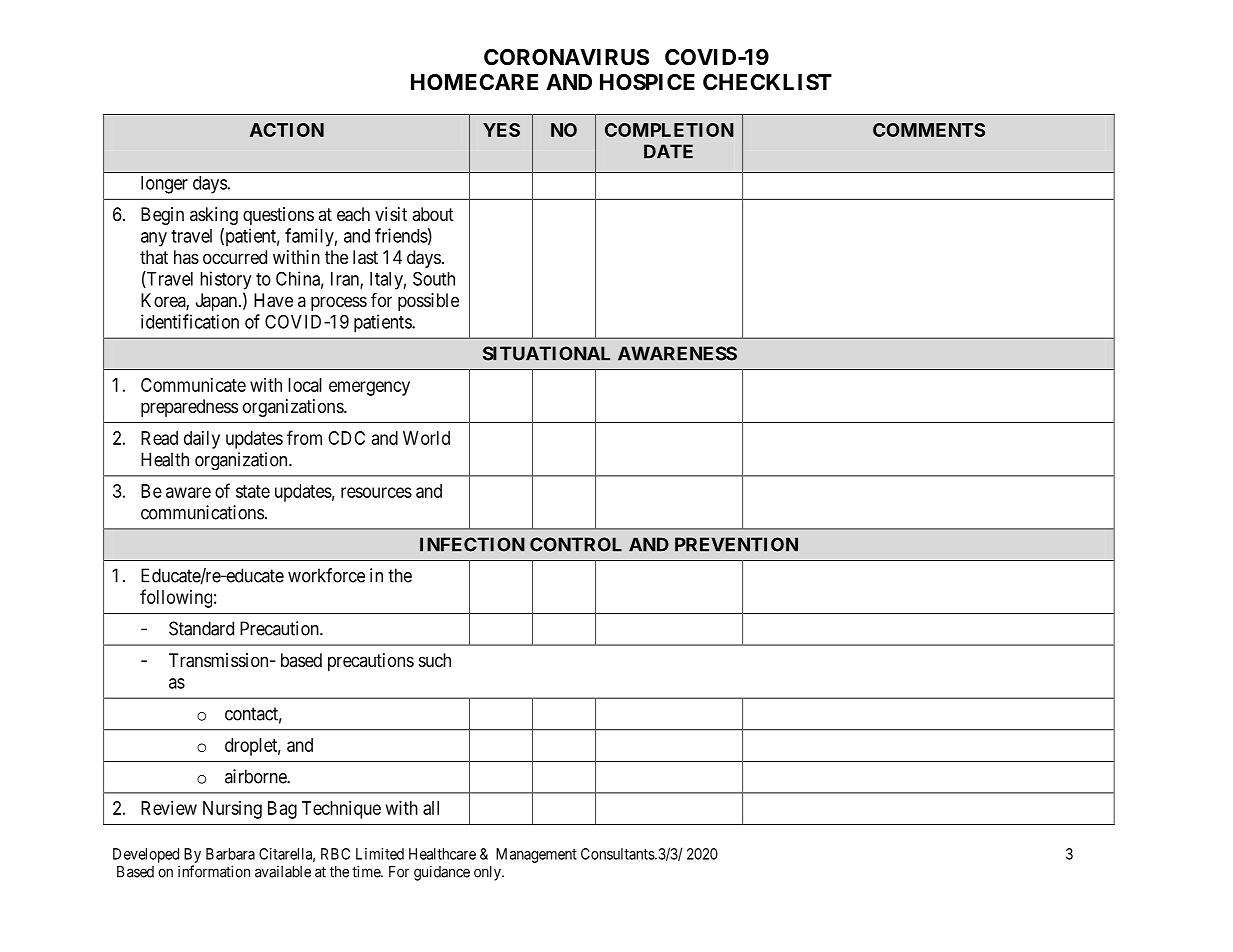  What do you see at coordinates (287, 130) in the screenshot?
I see `ACTION` at bounding box center [287, 130].
